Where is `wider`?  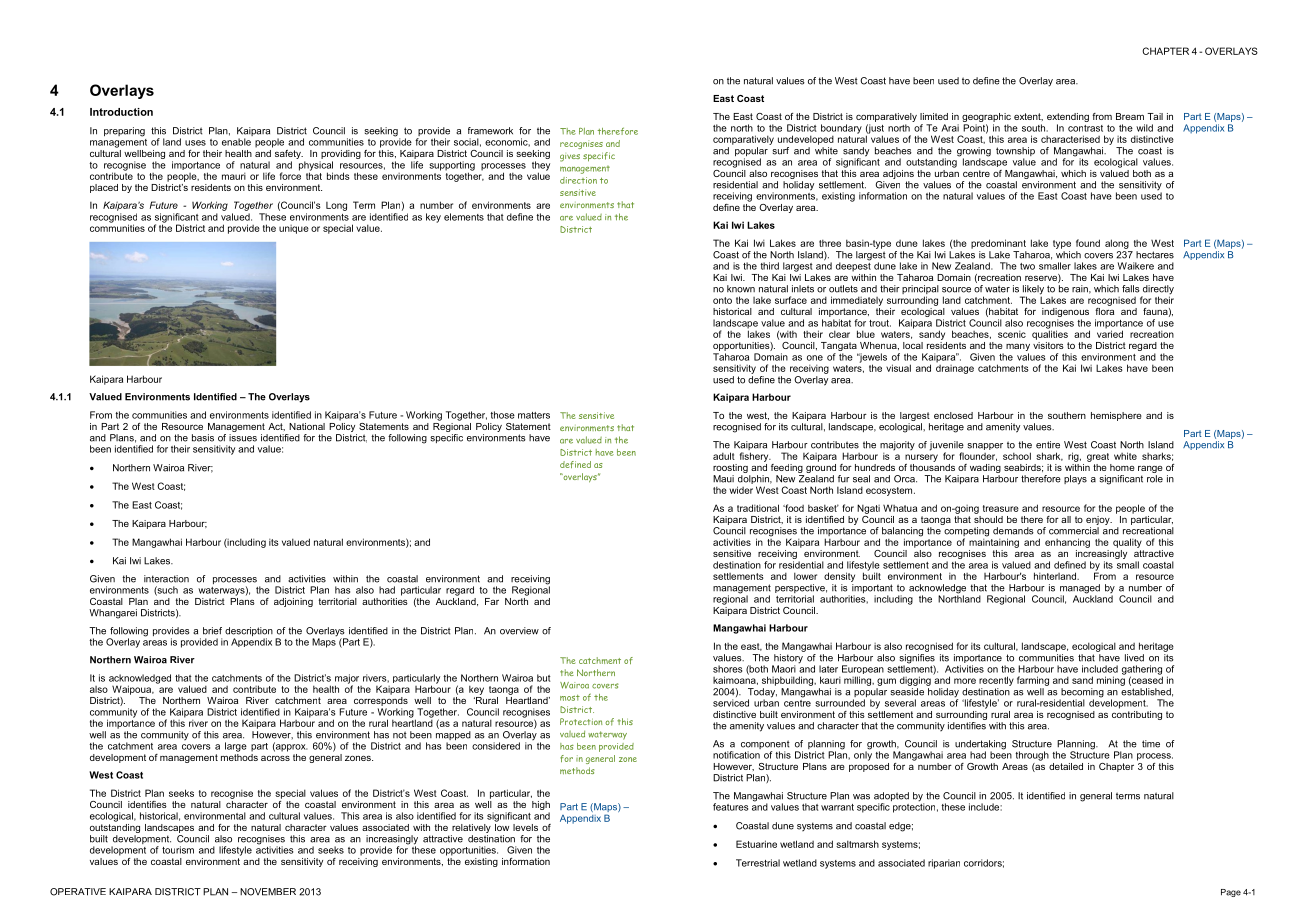 wider is located at coordinates (741, 490).
